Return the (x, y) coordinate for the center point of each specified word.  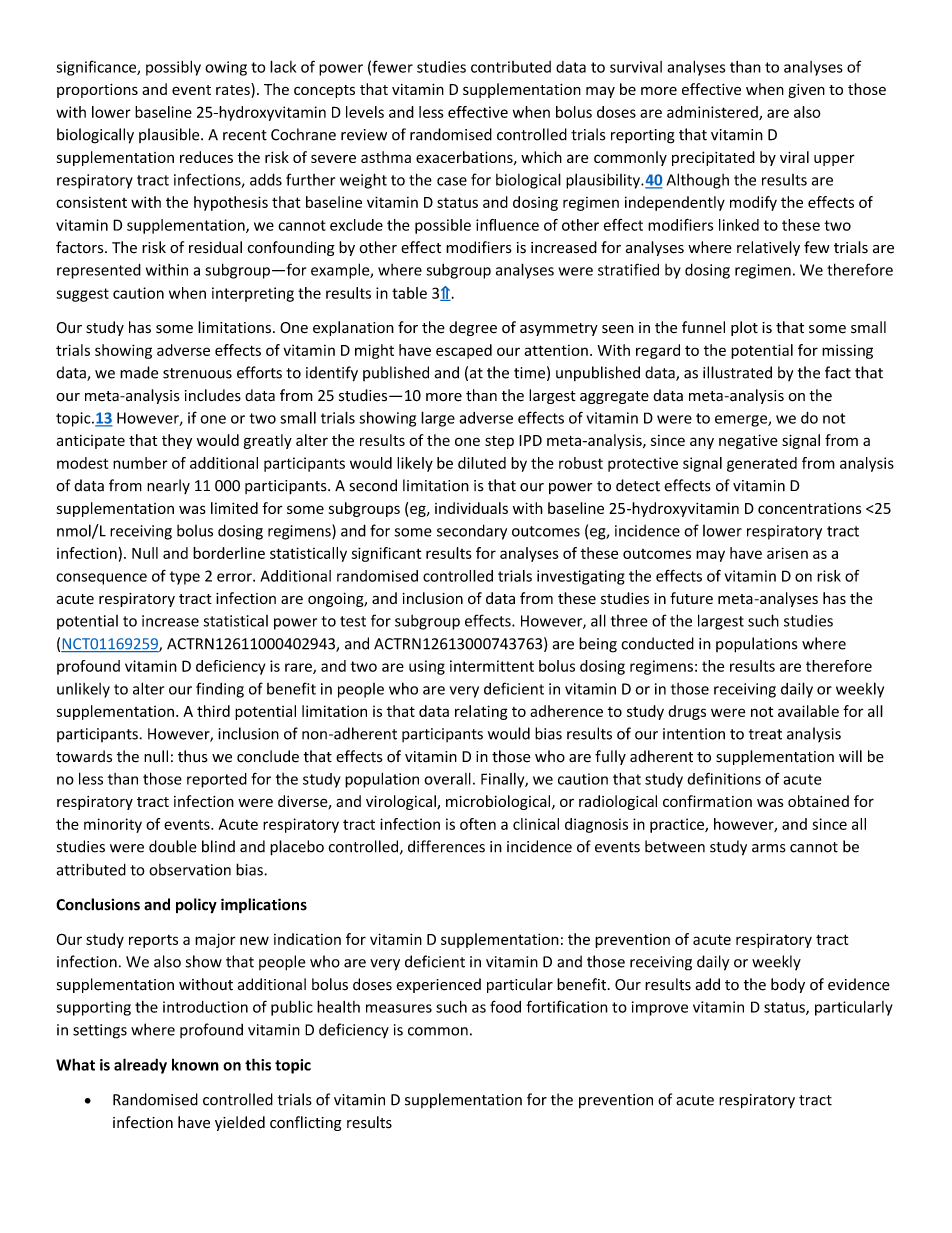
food (505, 1006)
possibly (173, 68)
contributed (511, 67)
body (788, 985)
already (140, 1066)
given (806, 91)
